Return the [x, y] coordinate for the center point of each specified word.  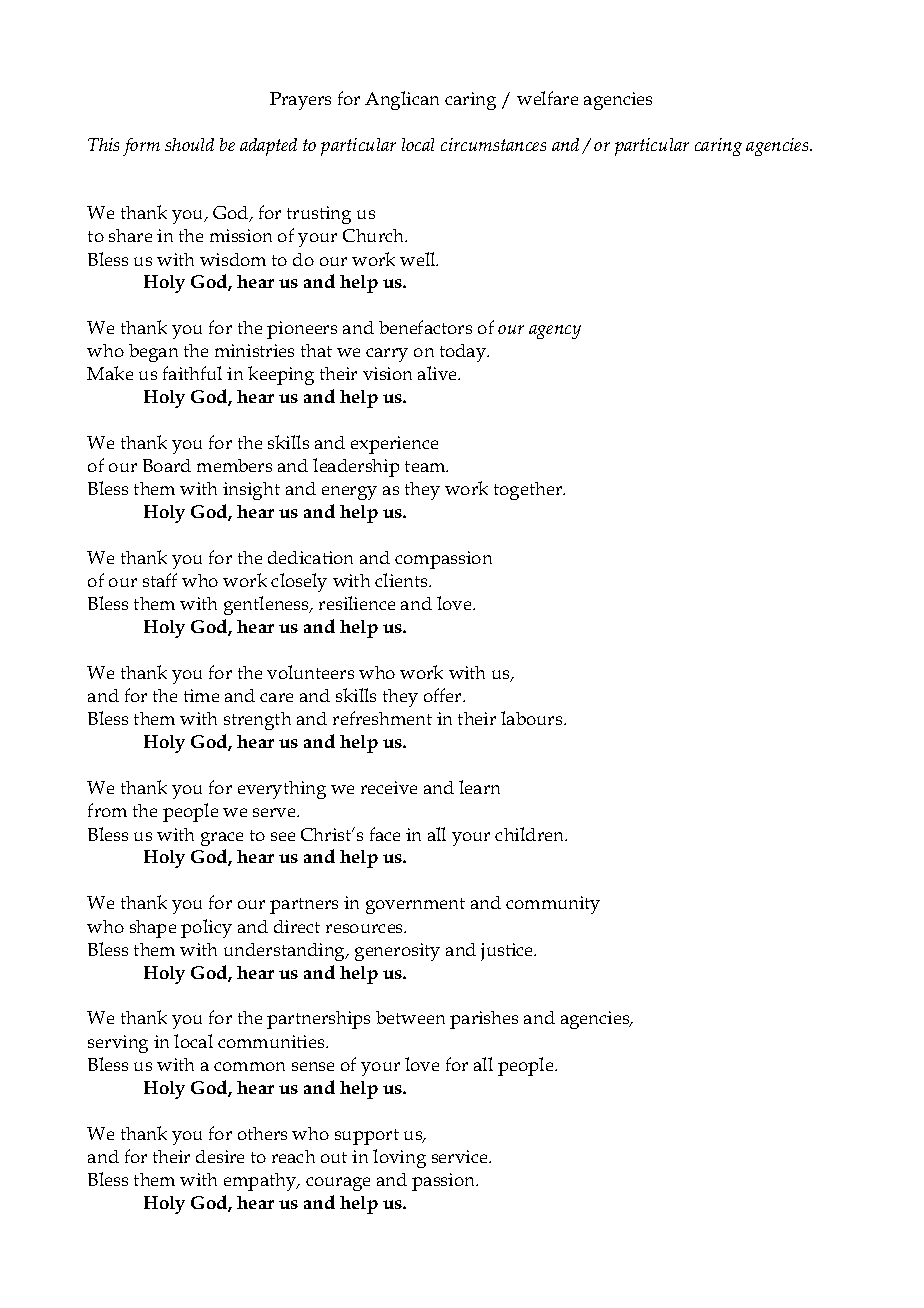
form [141, 147]
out [334, 1157]
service [461, 1156]
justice [508, 952]
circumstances [493, 144]
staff [160, 580]
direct [297, 926]
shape [153, 929]
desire [220, 1156]
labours [533, 718]
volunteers [310, 672]
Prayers [300, 101]
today [464, 353]
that [316, 350]
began [153, 353]
